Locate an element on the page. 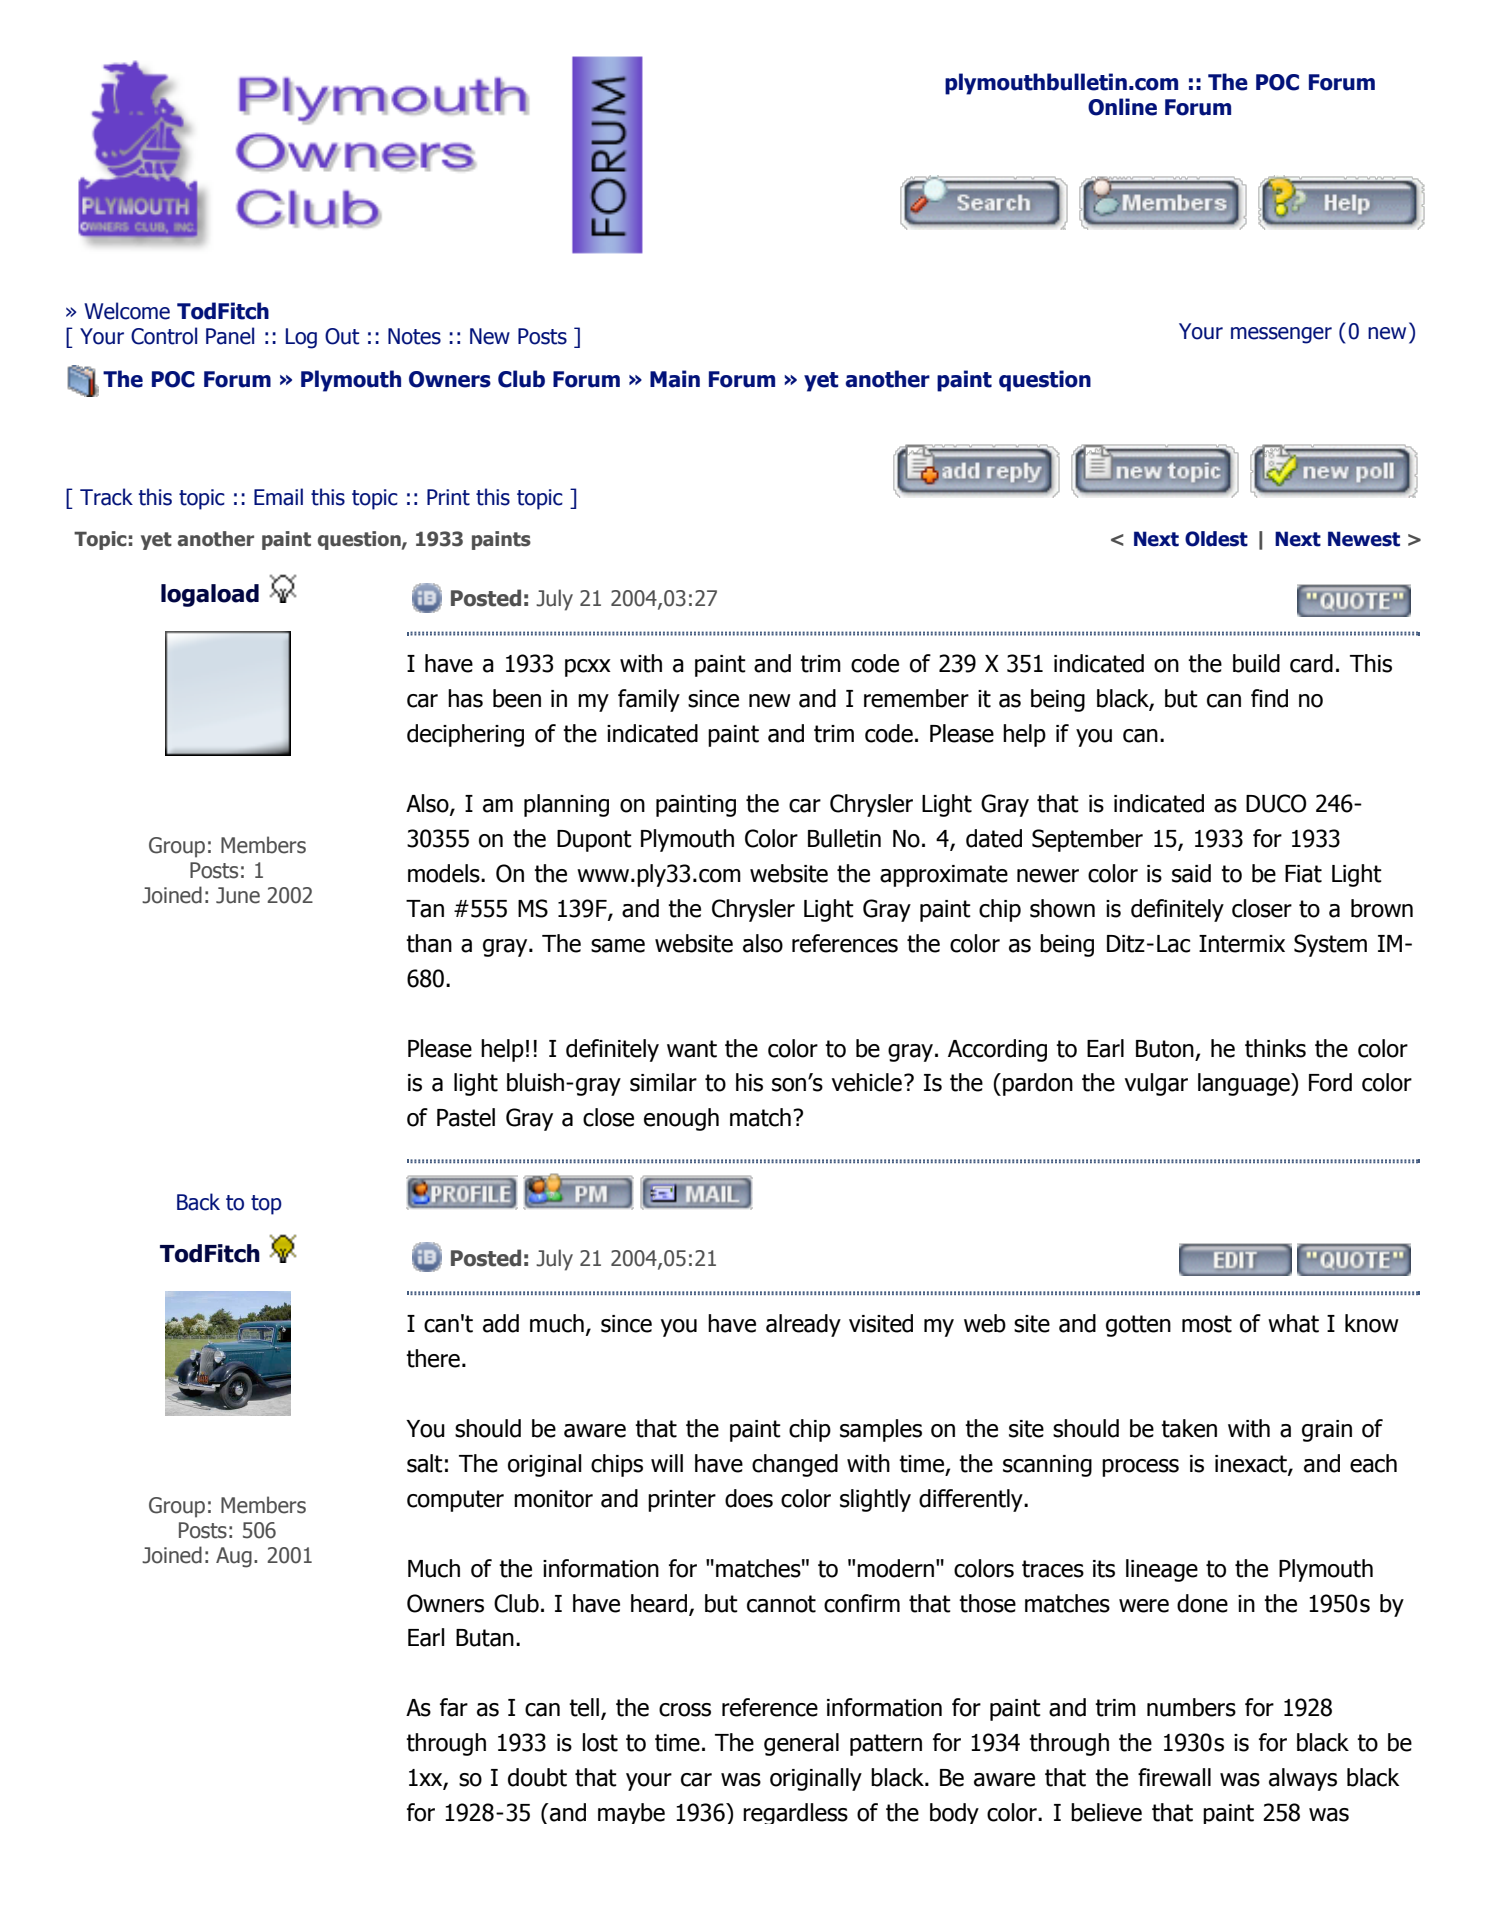 The width and height of the page is (1485, 1921). already is located at coordinates (803, 1325).
